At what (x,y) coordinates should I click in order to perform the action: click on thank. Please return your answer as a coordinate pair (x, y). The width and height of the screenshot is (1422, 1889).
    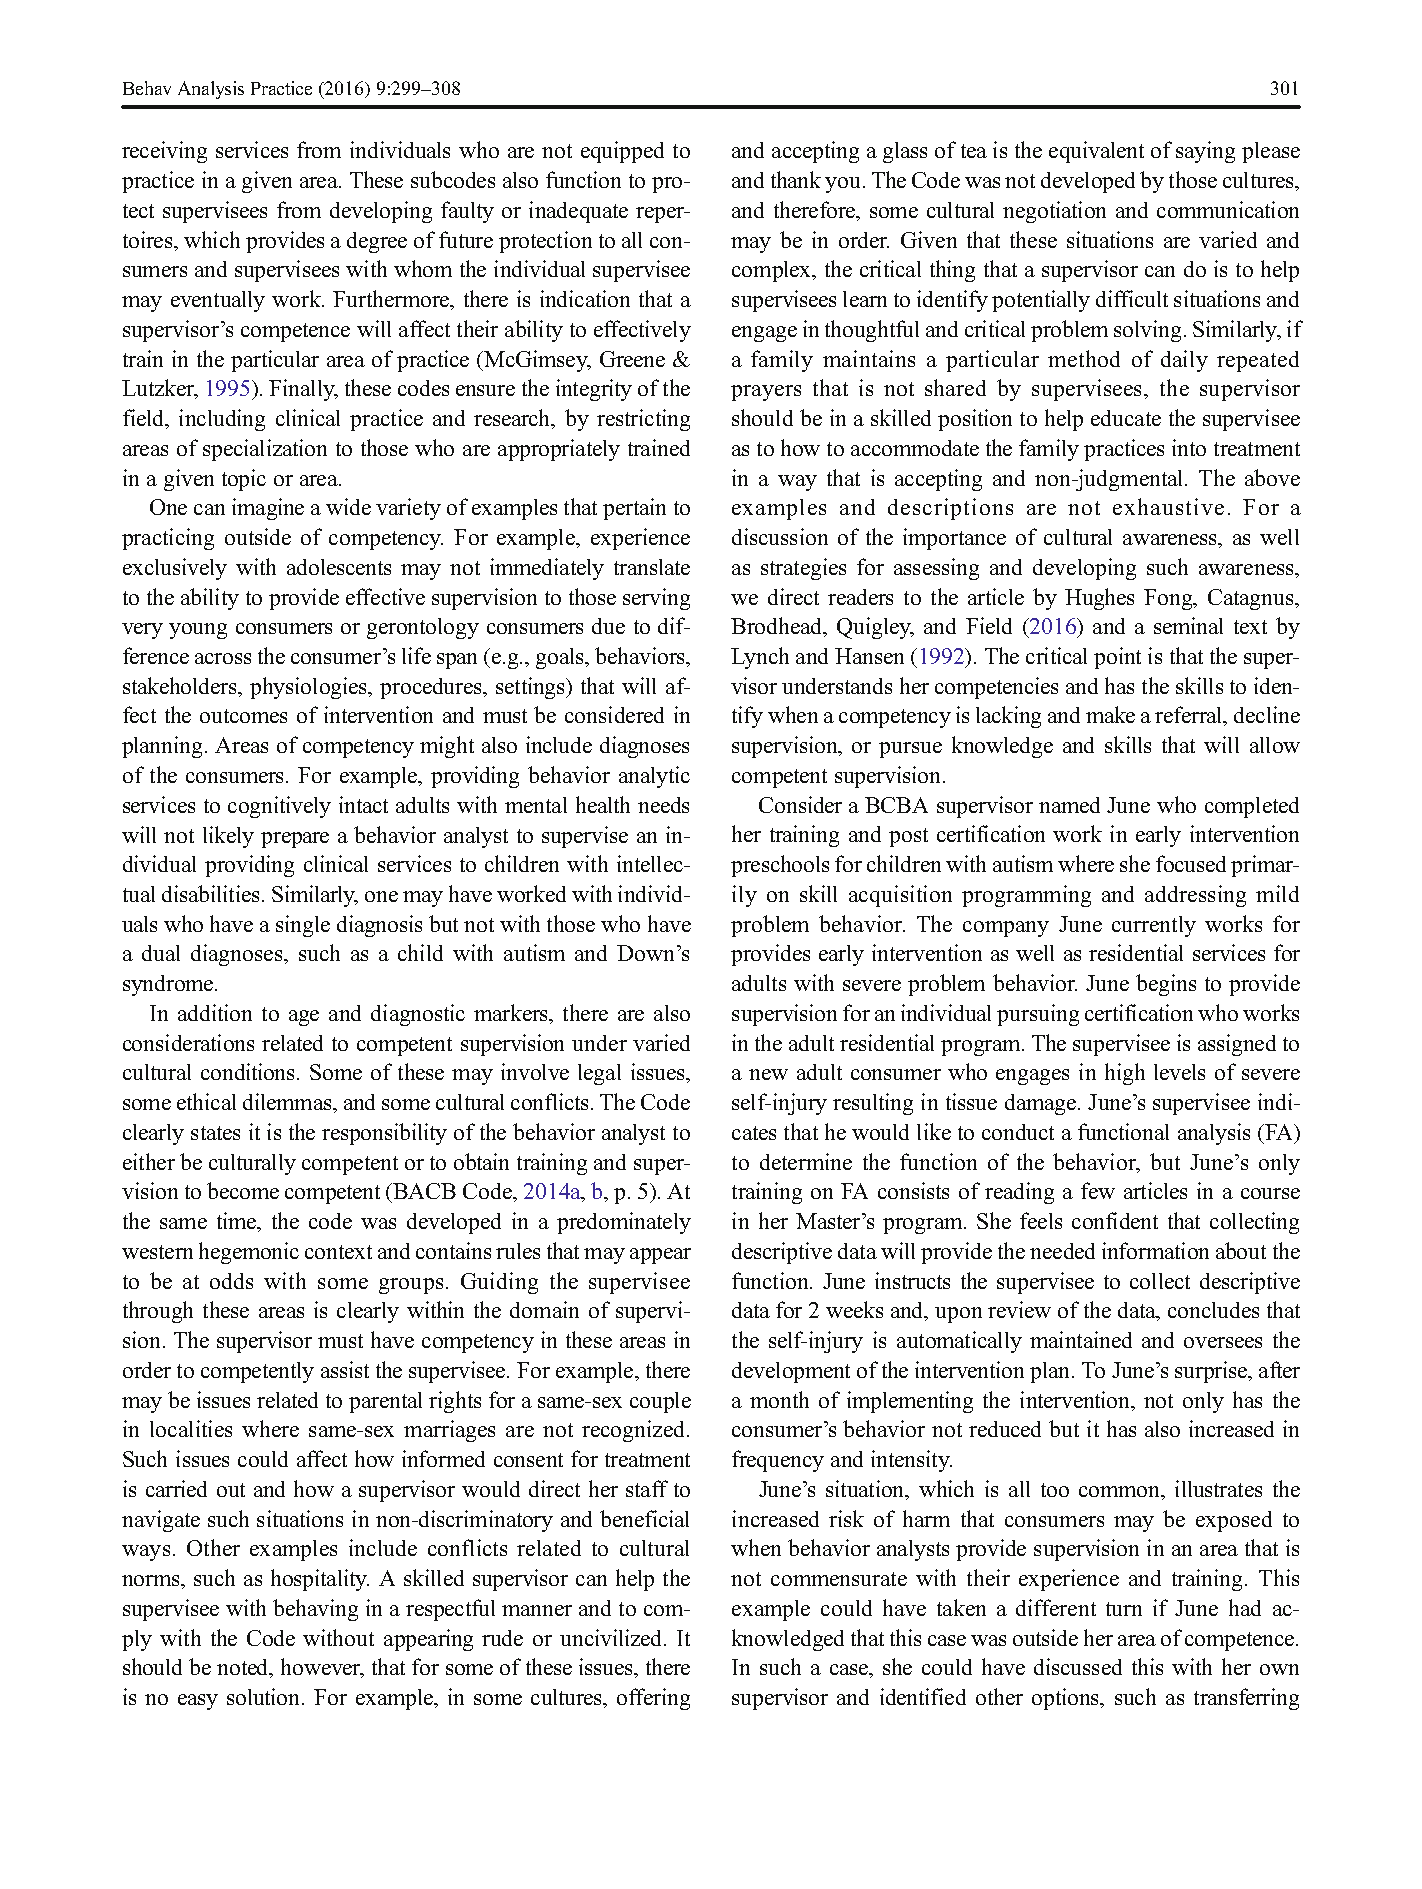
    Looking at the image, I should click on (796, 179).
